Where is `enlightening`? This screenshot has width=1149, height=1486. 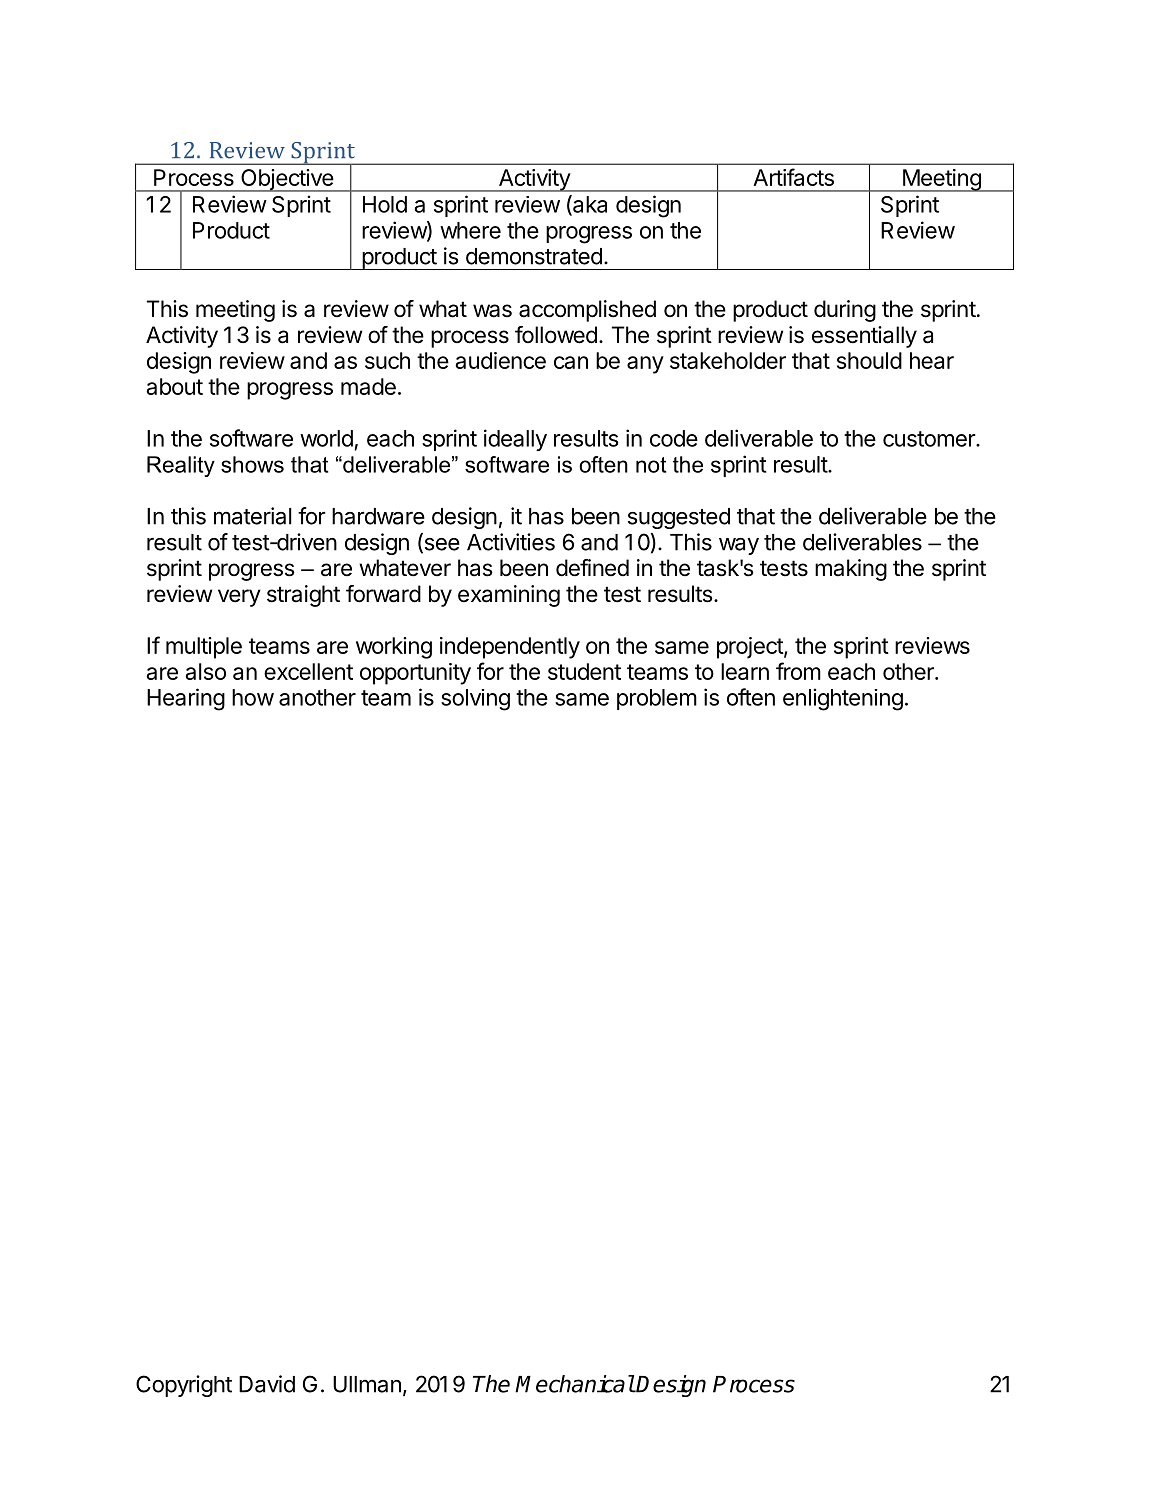 enlightening is located at coordinates (843, 699).
